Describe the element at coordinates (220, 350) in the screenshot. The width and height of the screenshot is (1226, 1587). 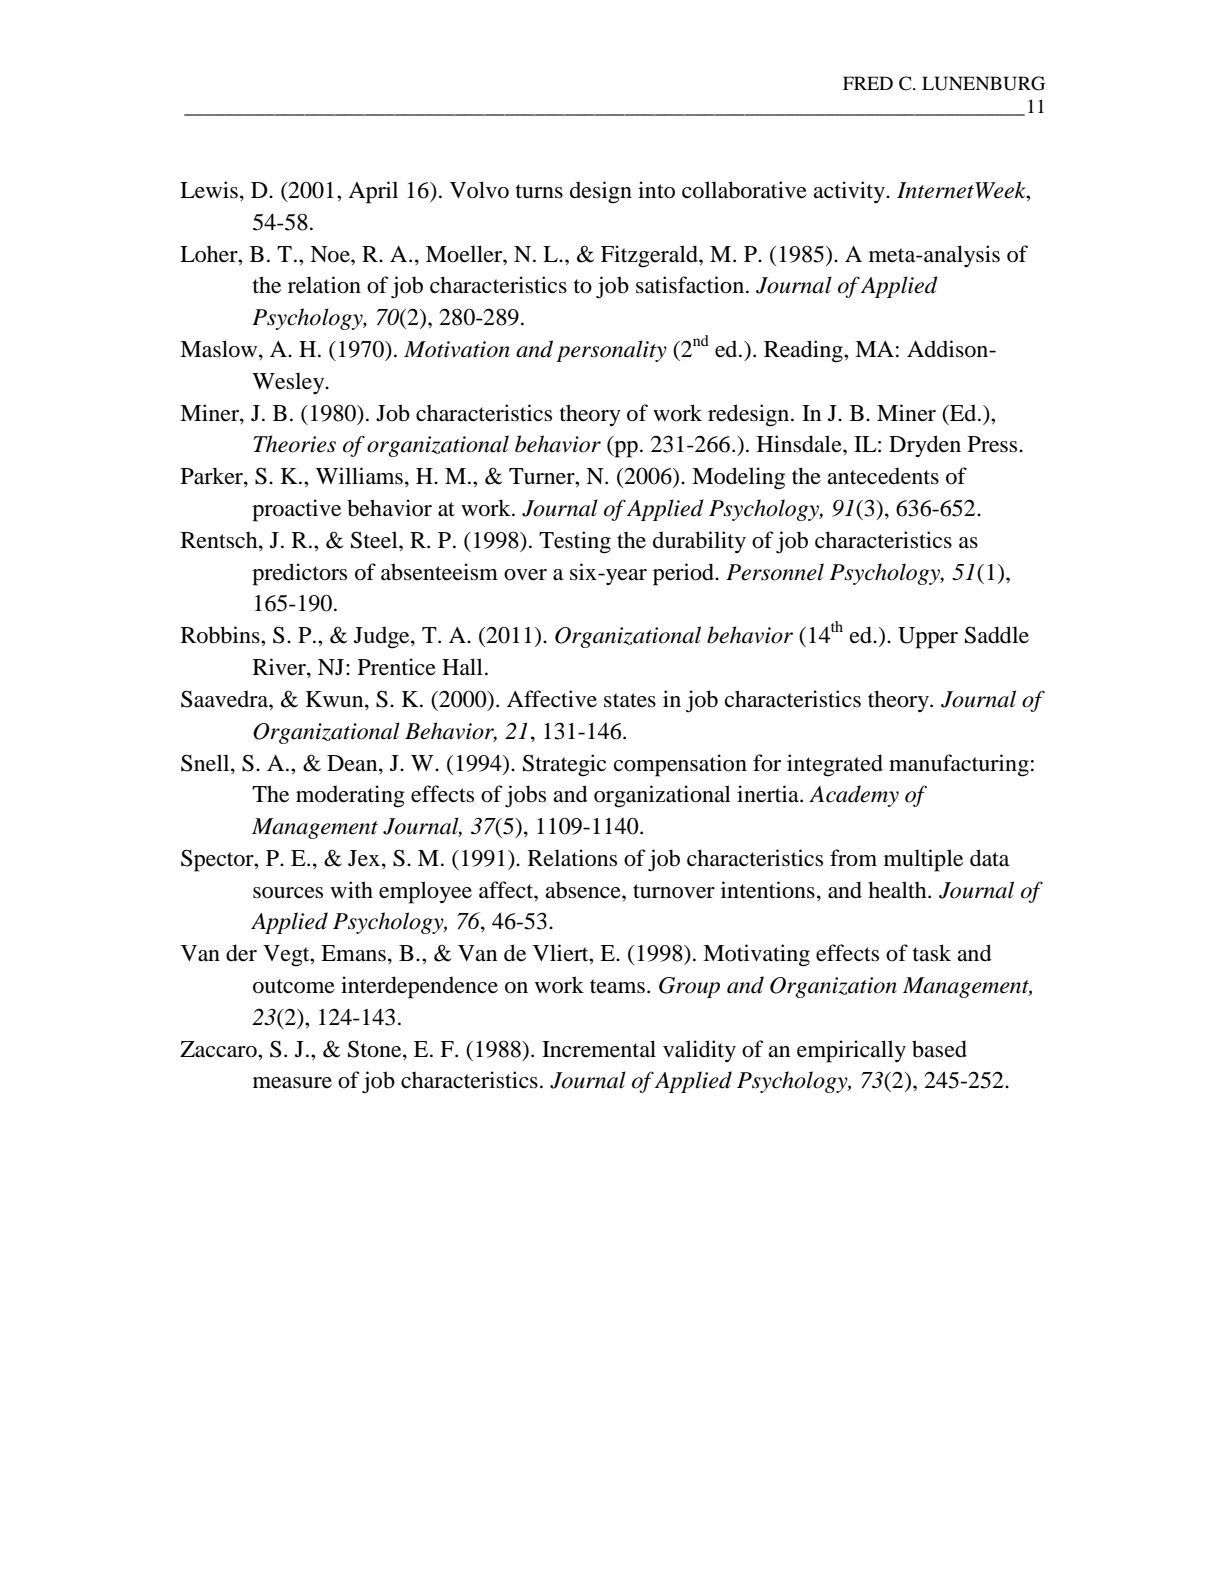
I see `Maslow` at that location.
